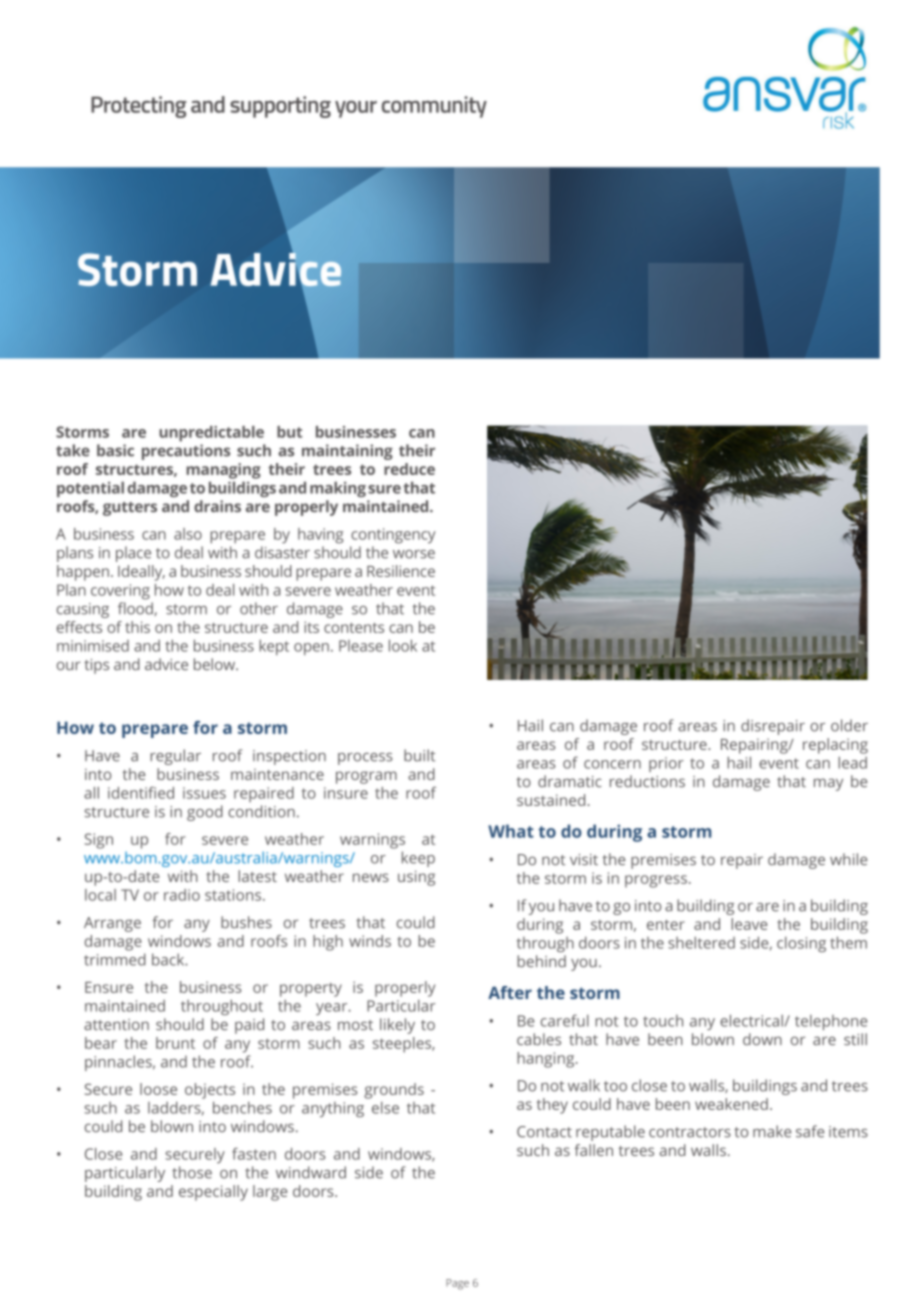 This image has height=1308, width=924. I want to click on your, so click(356, 109).
